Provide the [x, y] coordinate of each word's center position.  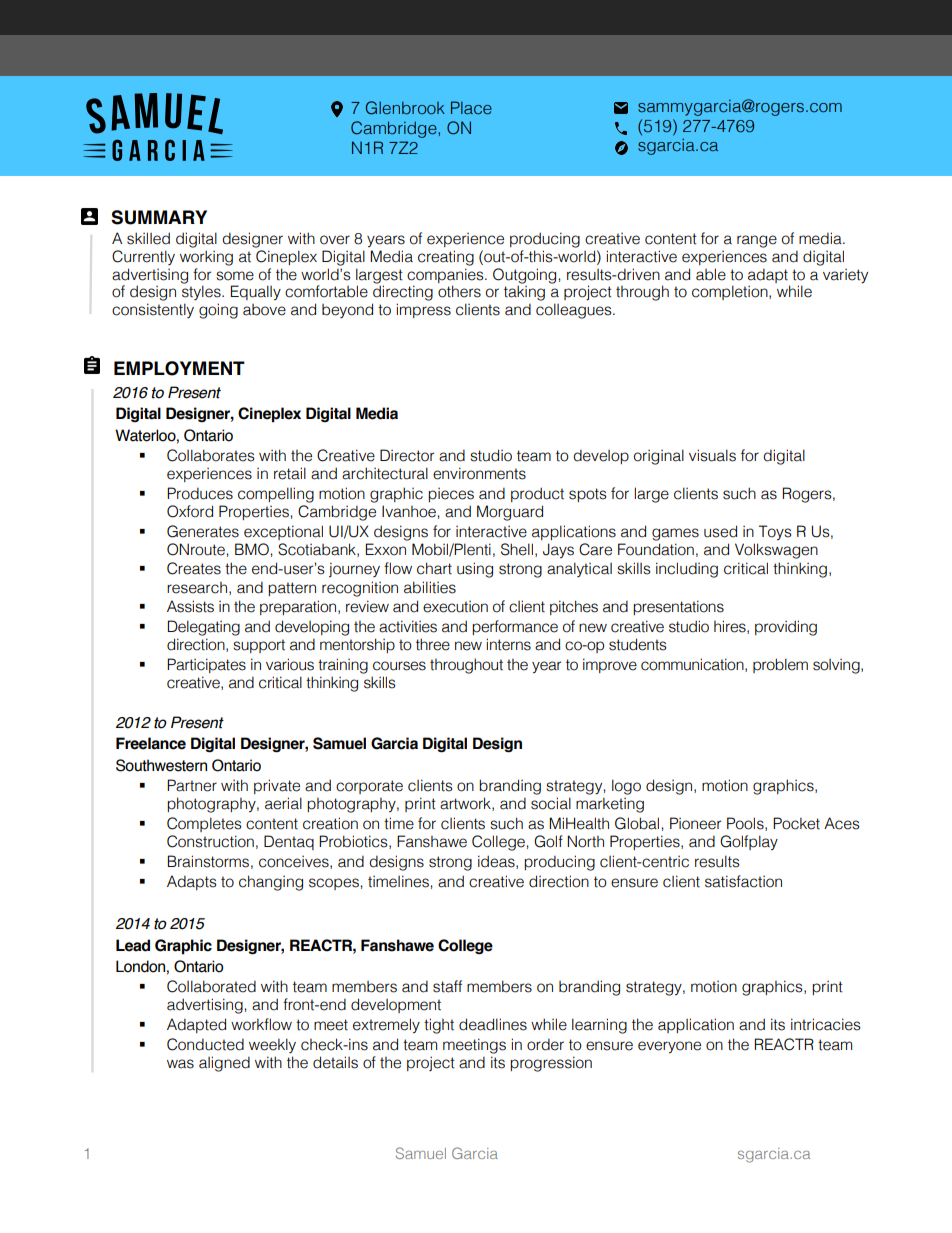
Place [471, 108]
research [197, 588]
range [757, 241]
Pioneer [695, 823]
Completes [204, 824]
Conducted [205, 1044]
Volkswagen [776, 551]
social [551, 803]
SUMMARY [159, 217]
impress [423, 310]
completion [731, 292]
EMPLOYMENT [179, 368]
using [475, 570]
